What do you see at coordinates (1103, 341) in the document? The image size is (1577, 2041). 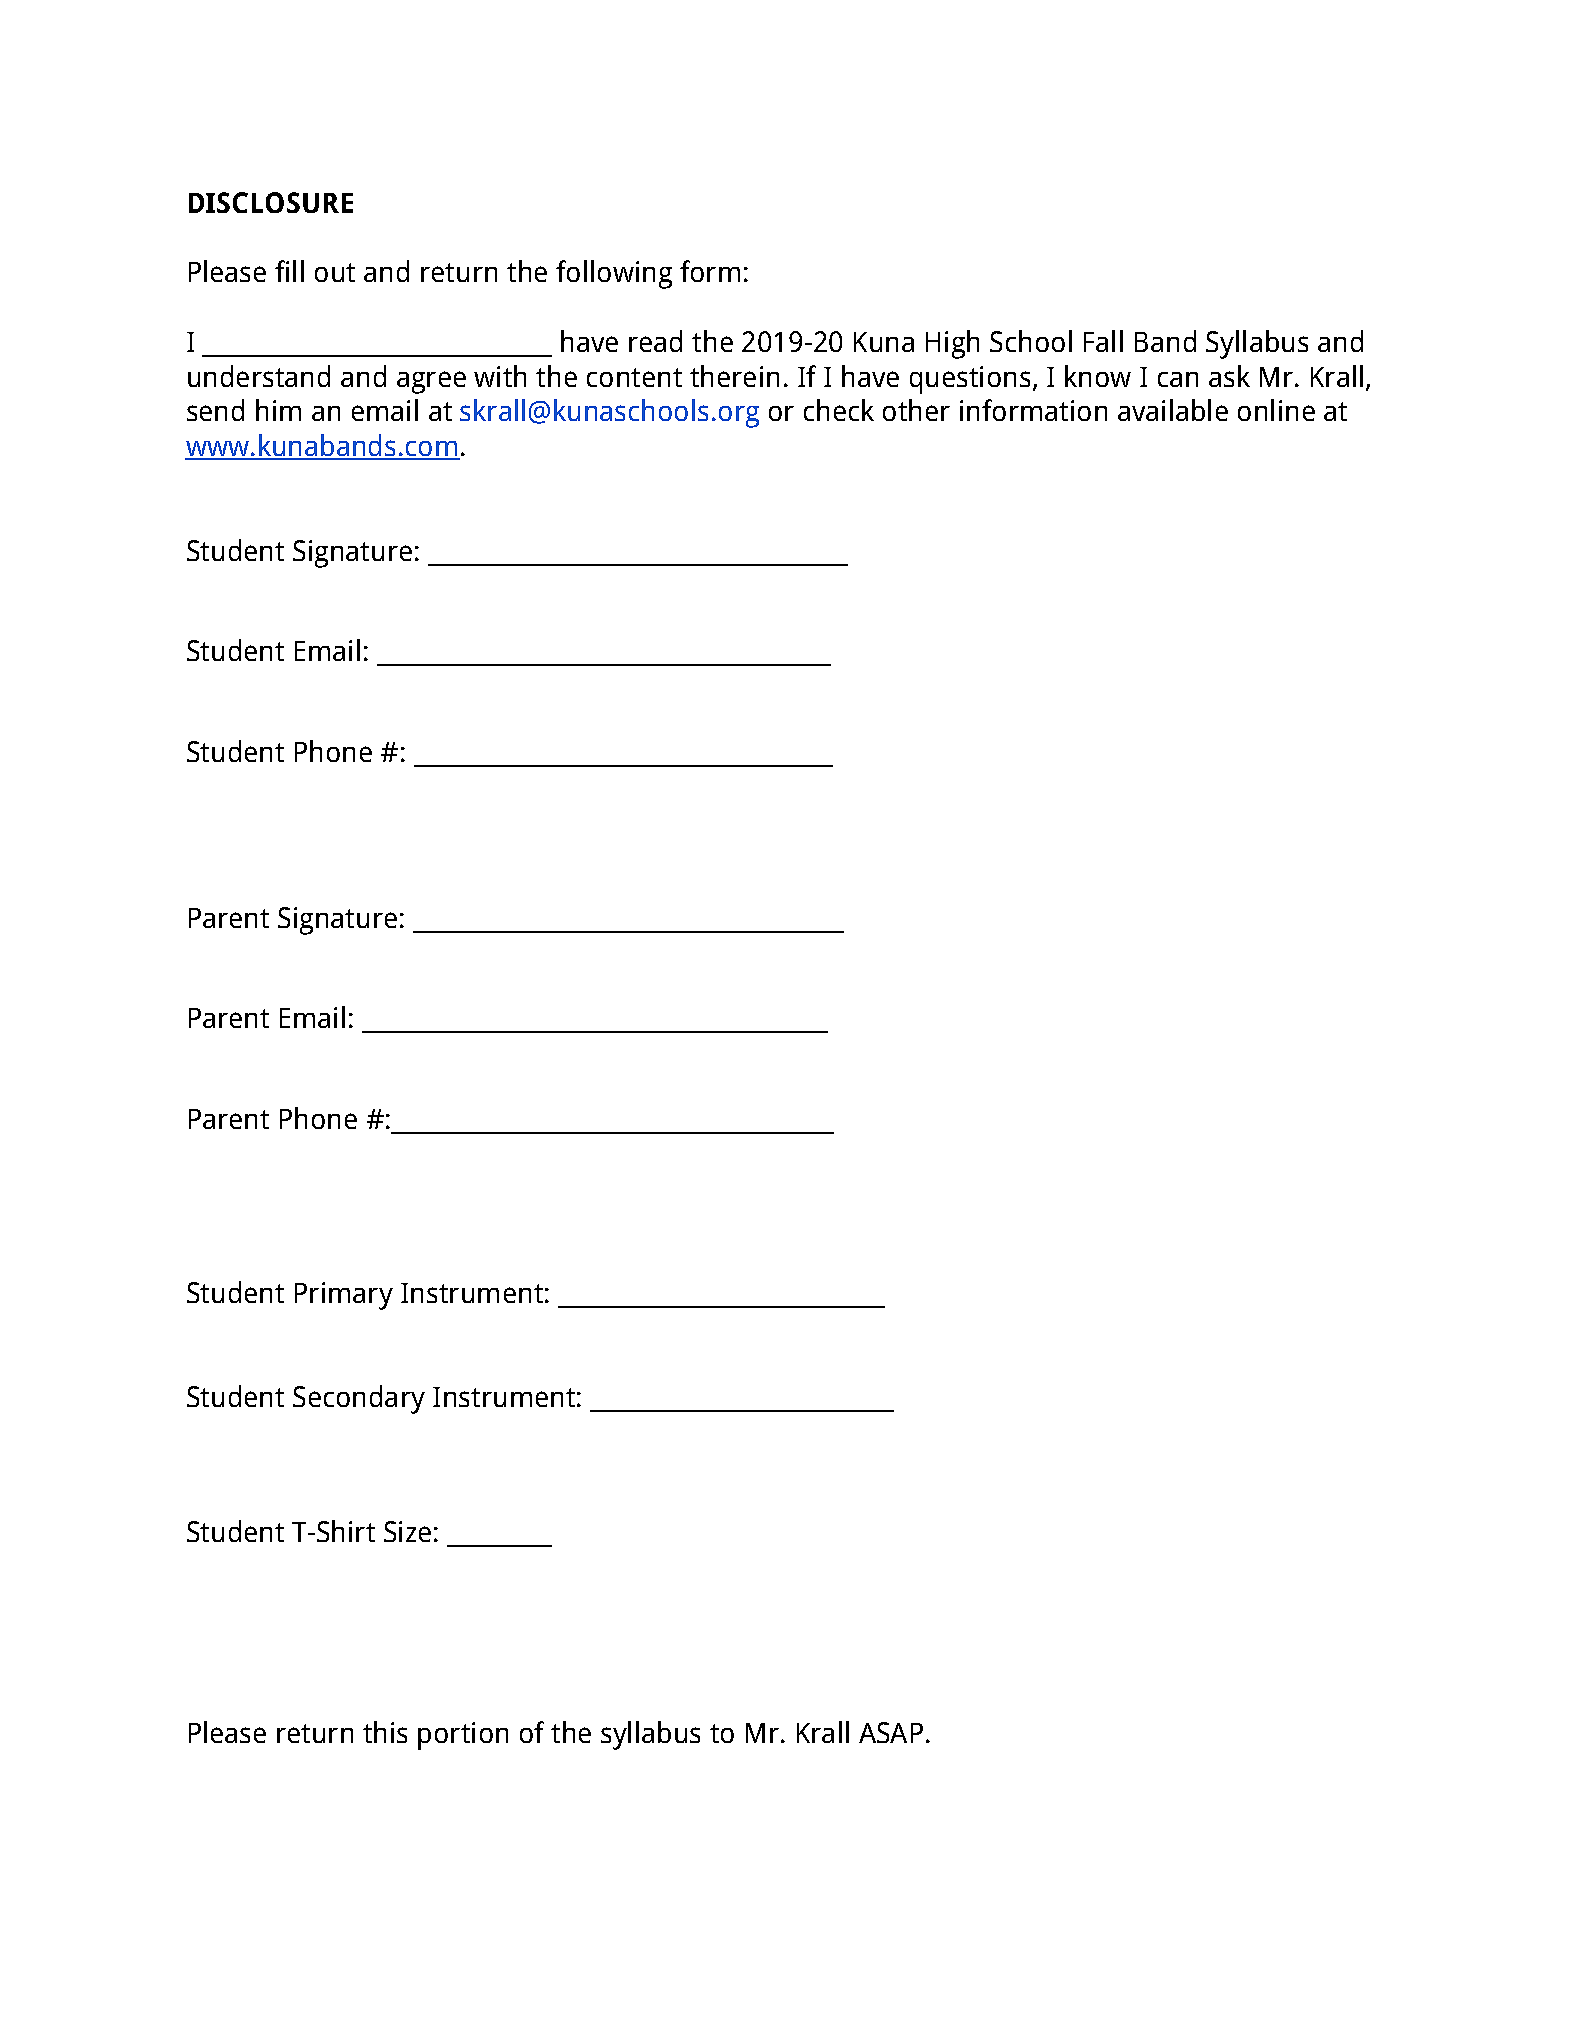 I see `Fall` at bounding box center [1103, 341].
